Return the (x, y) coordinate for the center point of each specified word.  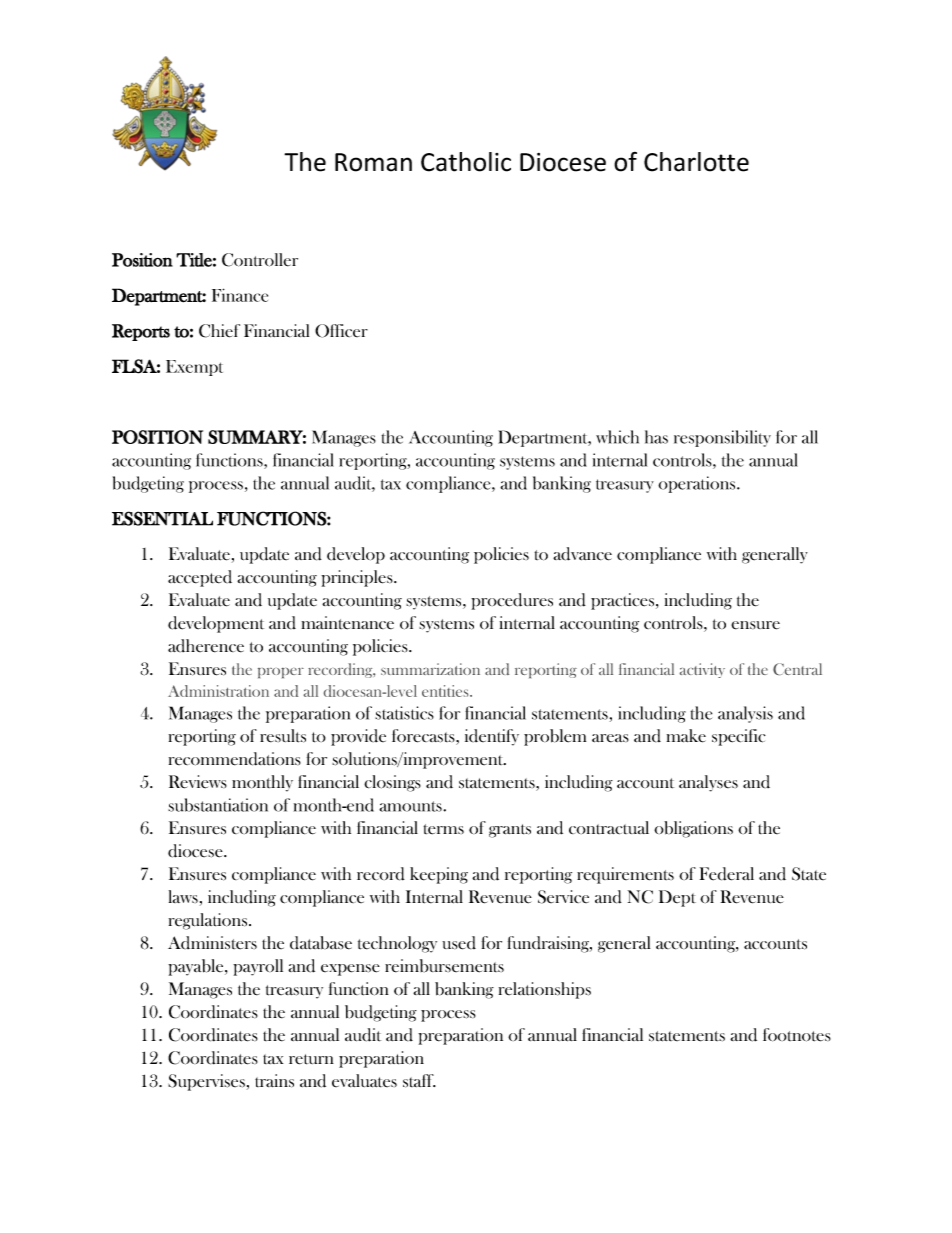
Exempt (194, 368)
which (617, 437)
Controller (260, 260)
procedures (512, 601)
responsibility (722, 438)
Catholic (466, 162)
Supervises (206, 1082)
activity (702, 670)
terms (444, 829)
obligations (693, 829)
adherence (206, 646)
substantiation (218, 805)
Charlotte (696, 162)
